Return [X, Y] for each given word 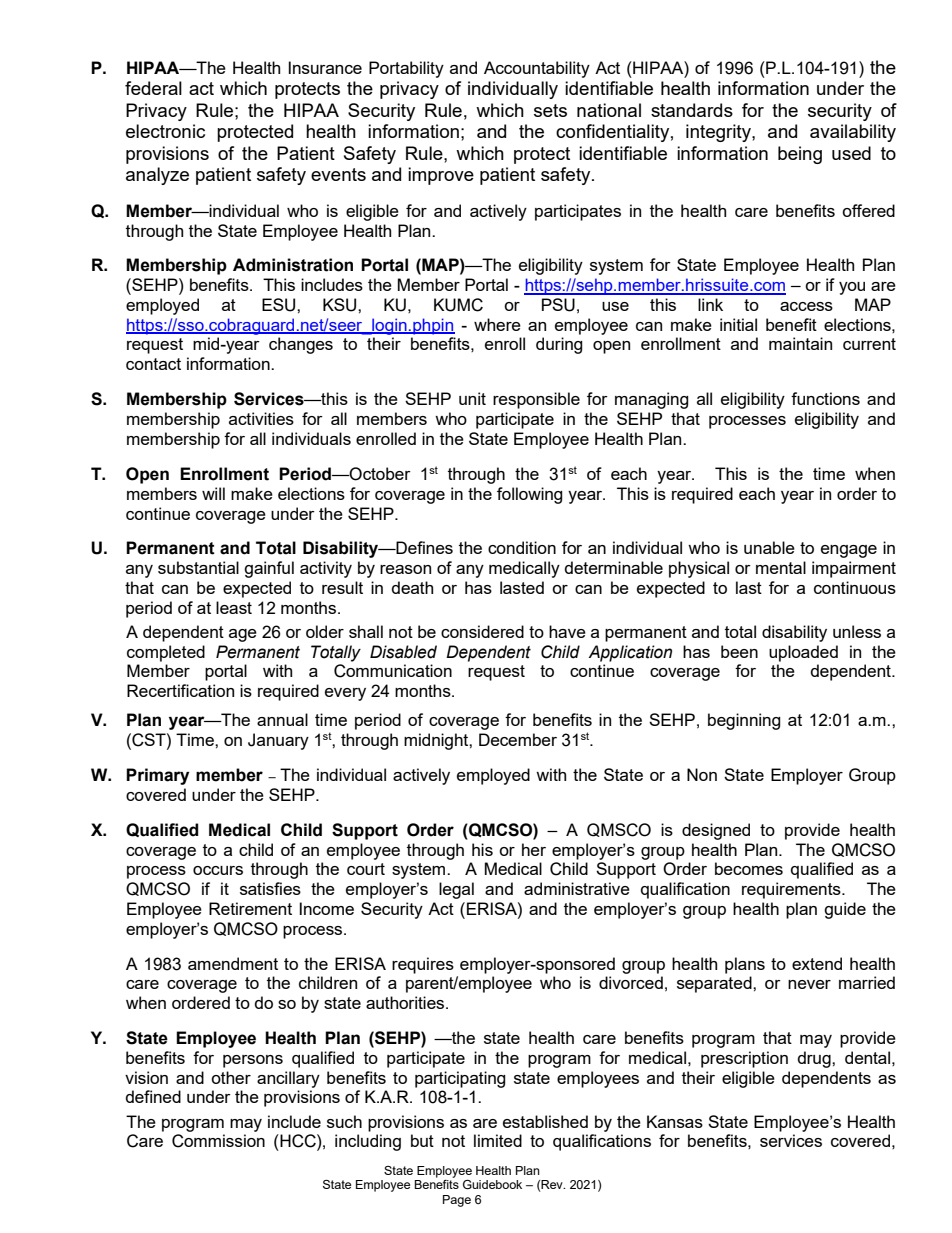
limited [498, 1140]
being [800, 155]
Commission [218, 1141]
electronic [165, 131]
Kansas [675, 1121]
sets [550, 110]
